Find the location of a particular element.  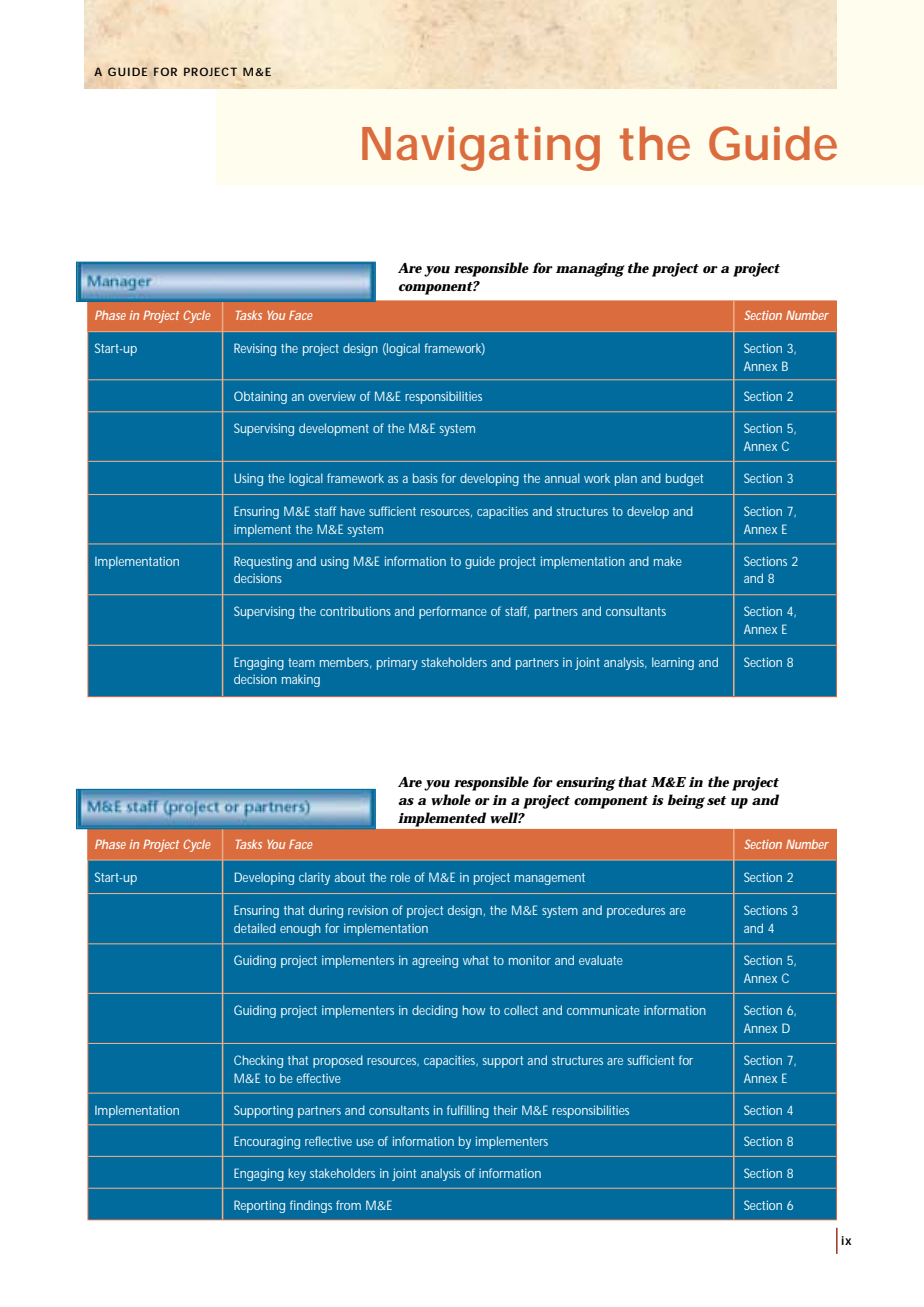

annual is located at coordinates (562, 478).
